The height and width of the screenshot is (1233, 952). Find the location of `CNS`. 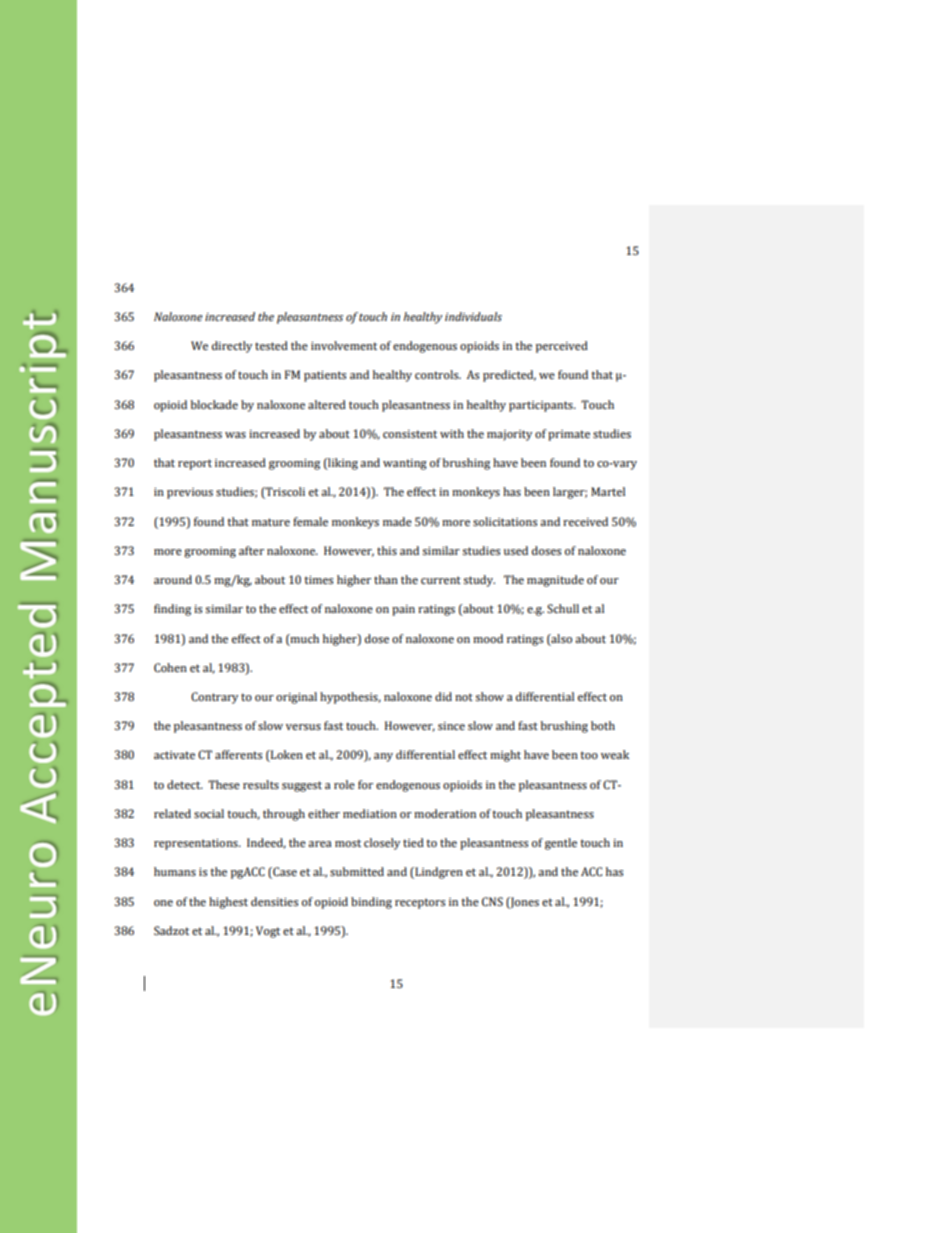

CNS is located at coordinates (492, 902).
